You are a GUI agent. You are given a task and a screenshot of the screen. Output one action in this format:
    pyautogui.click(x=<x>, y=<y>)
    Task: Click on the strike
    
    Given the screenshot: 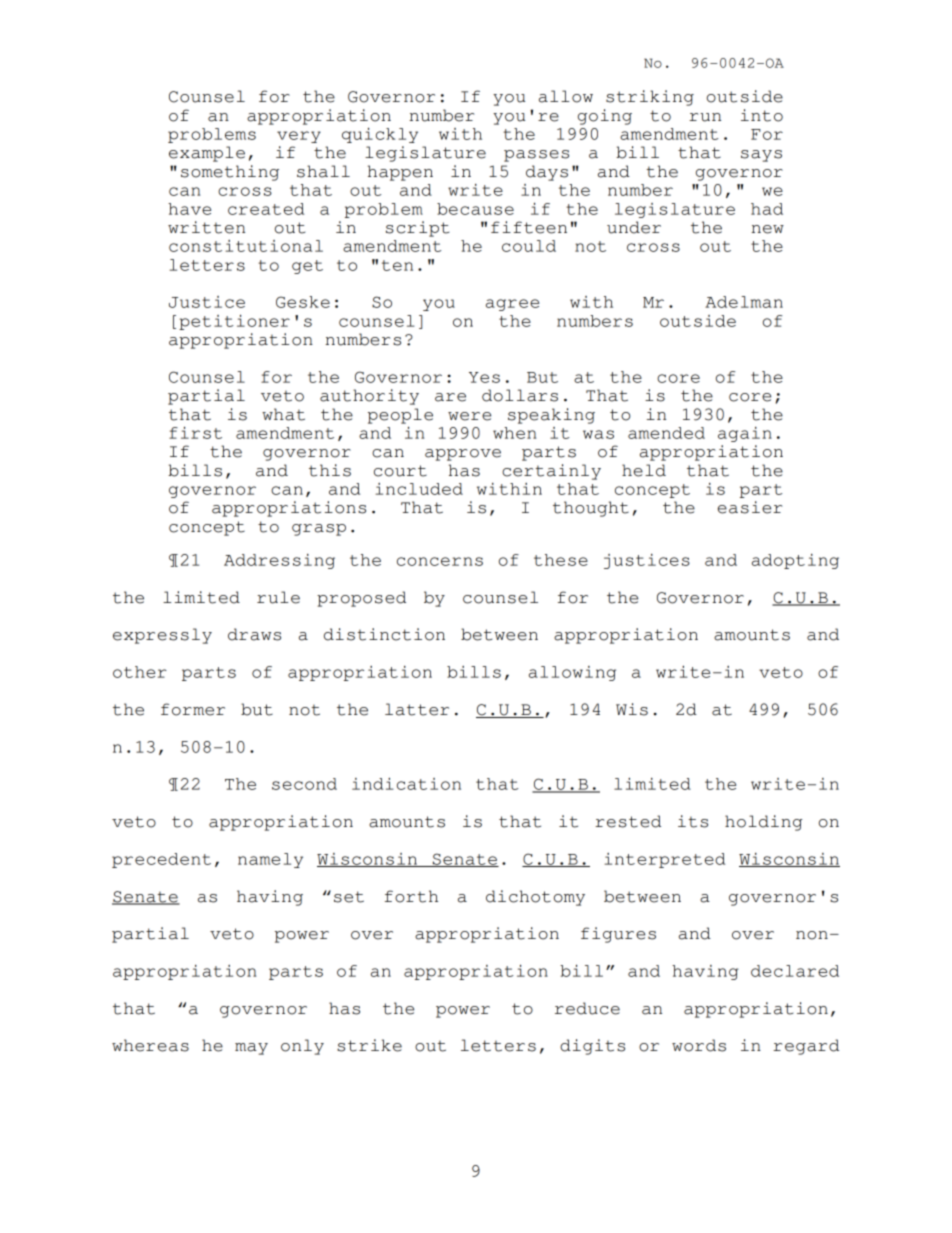 What is the action you would take?
    pyautogui.click(x=369, y=1045)
